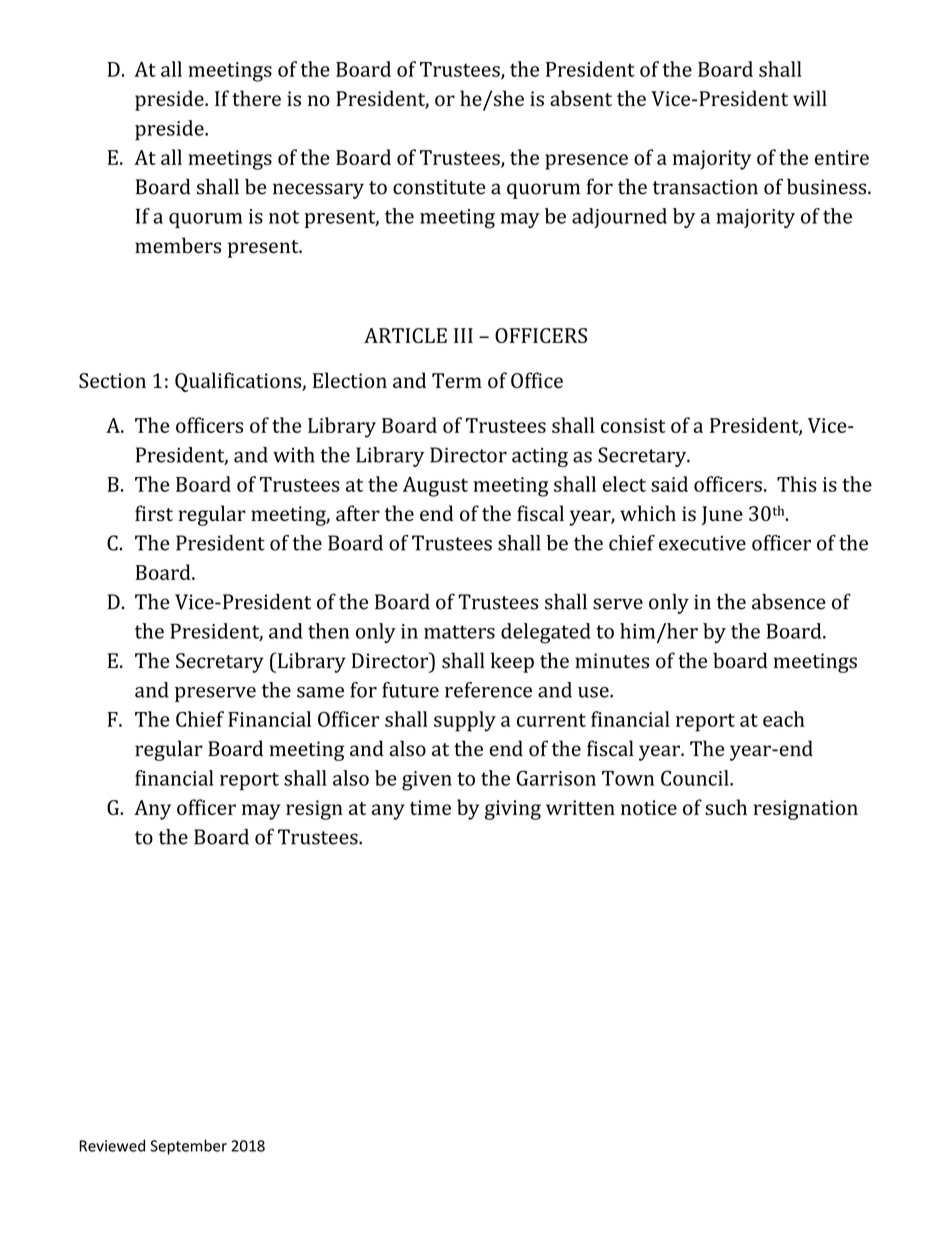  I want to click on Reviewed, so click(112, 1145).
